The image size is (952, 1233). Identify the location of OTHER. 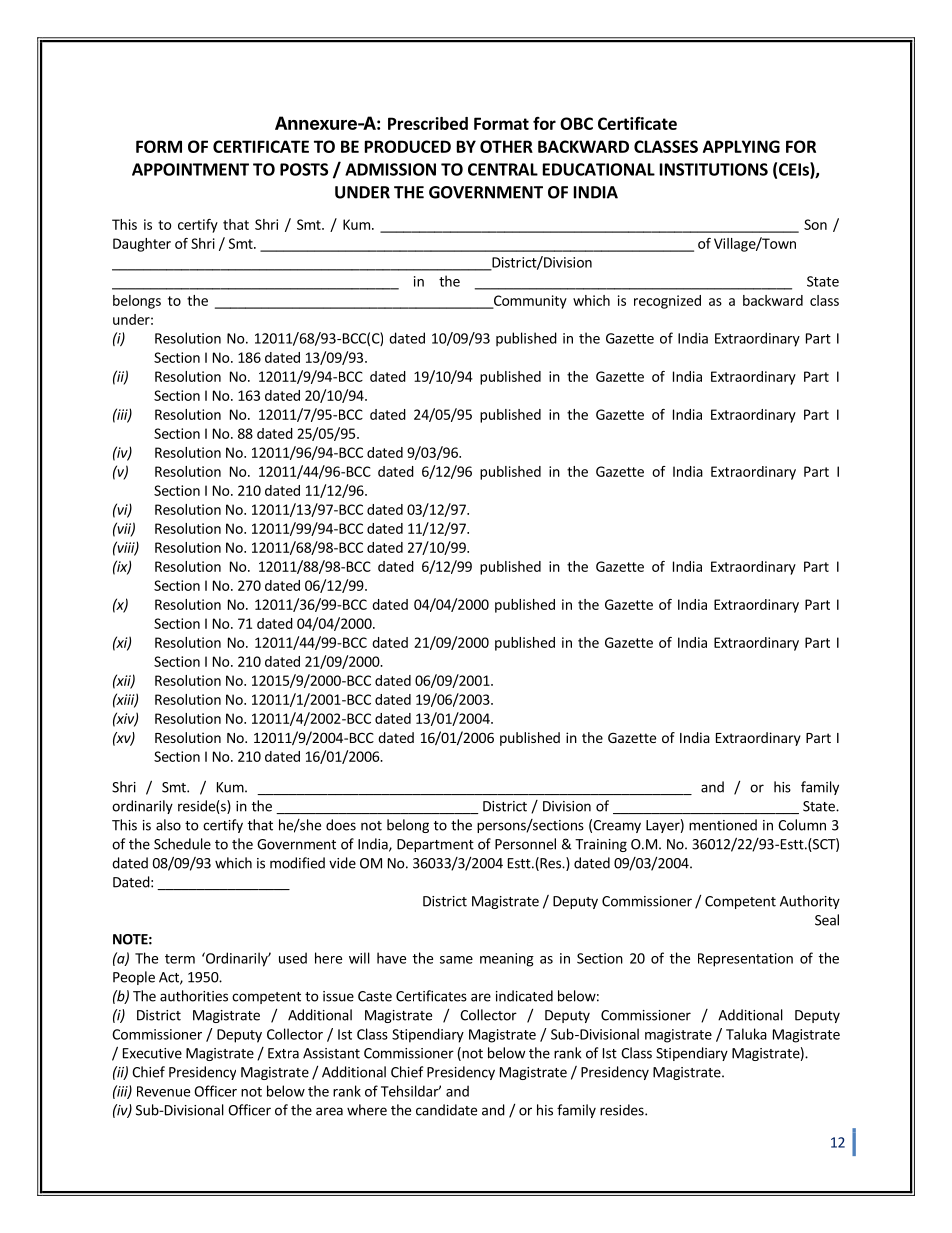
(506, 146).
